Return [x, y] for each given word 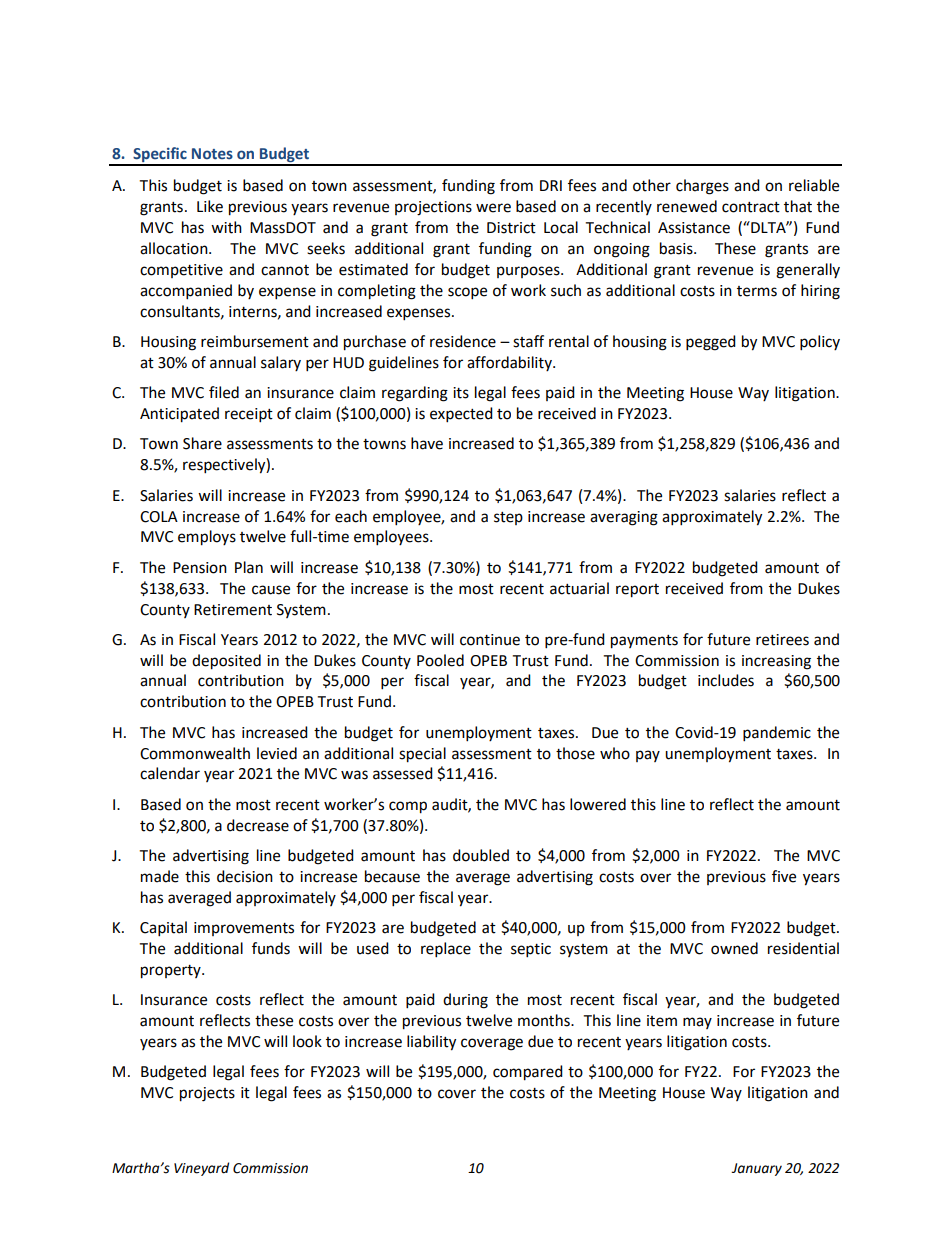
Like [210, 206]
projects [207, 1094]
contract [751, 207]
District [511, 228]
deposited [226, 662]
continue [490, 640]
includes [726, 680]
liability [431, 1043]
